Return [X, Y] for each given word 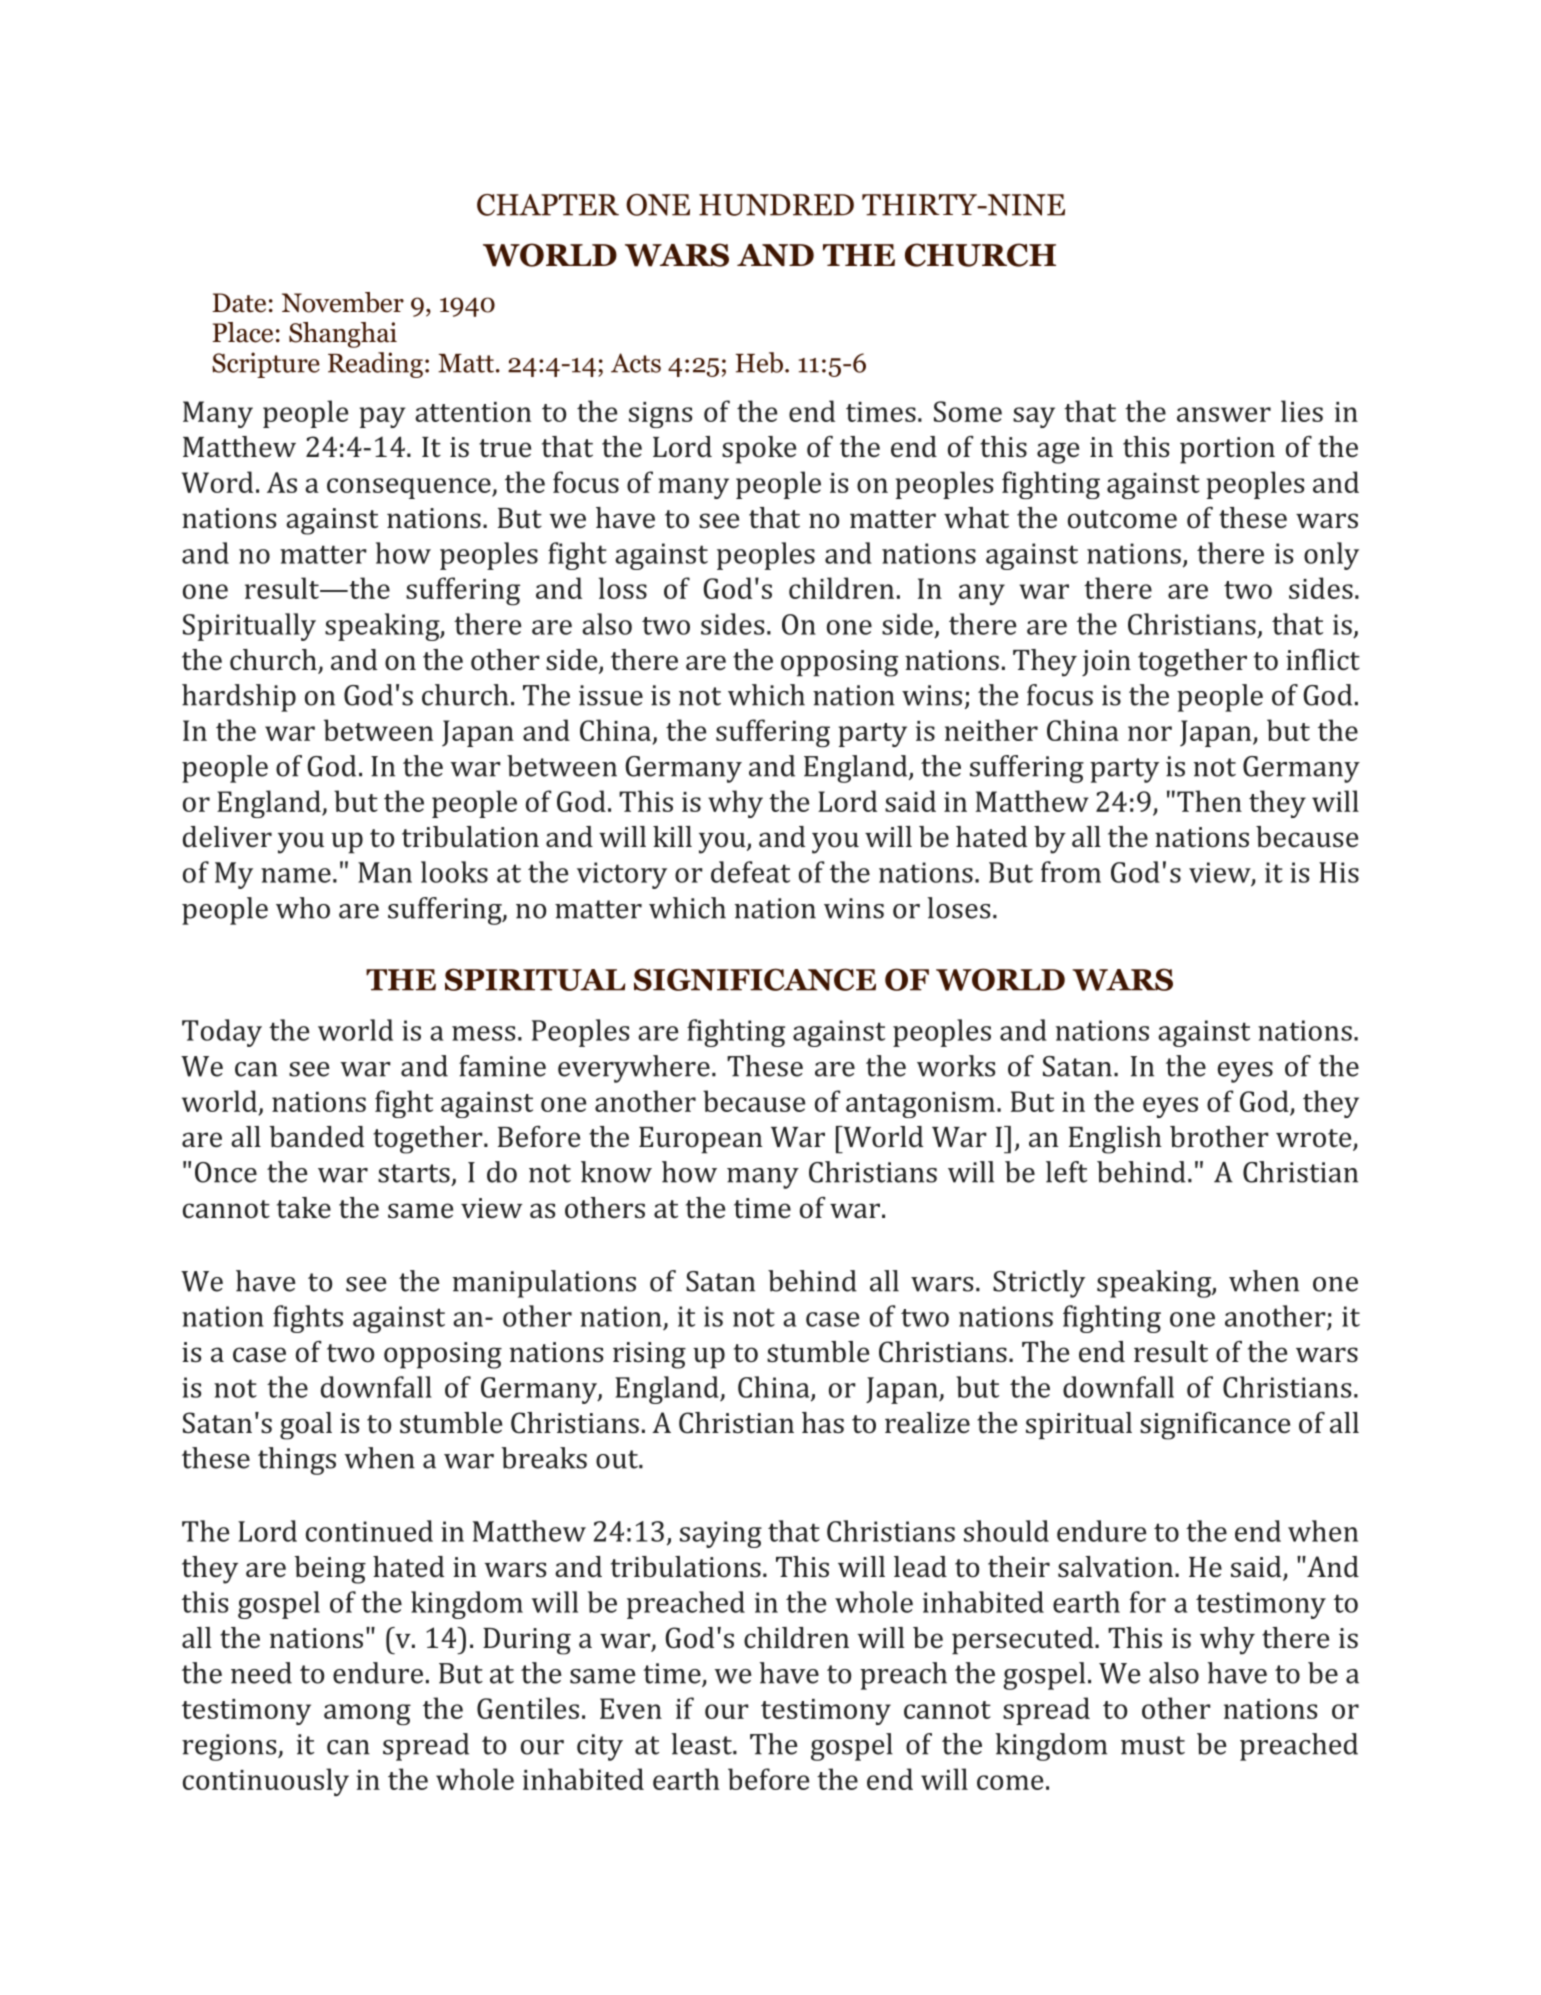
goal [306, 1426]
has [823, 1422]
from [1071, 872]
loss [623, 588]
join [1106, 663]
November [343, 302]
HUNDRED [776, 205]
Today [222, 1033]
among [367, 1714]
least [702, 1744]
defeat [750, 872]
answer [1224, 414]
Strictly [1039, 1284]
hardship [239, 698]
